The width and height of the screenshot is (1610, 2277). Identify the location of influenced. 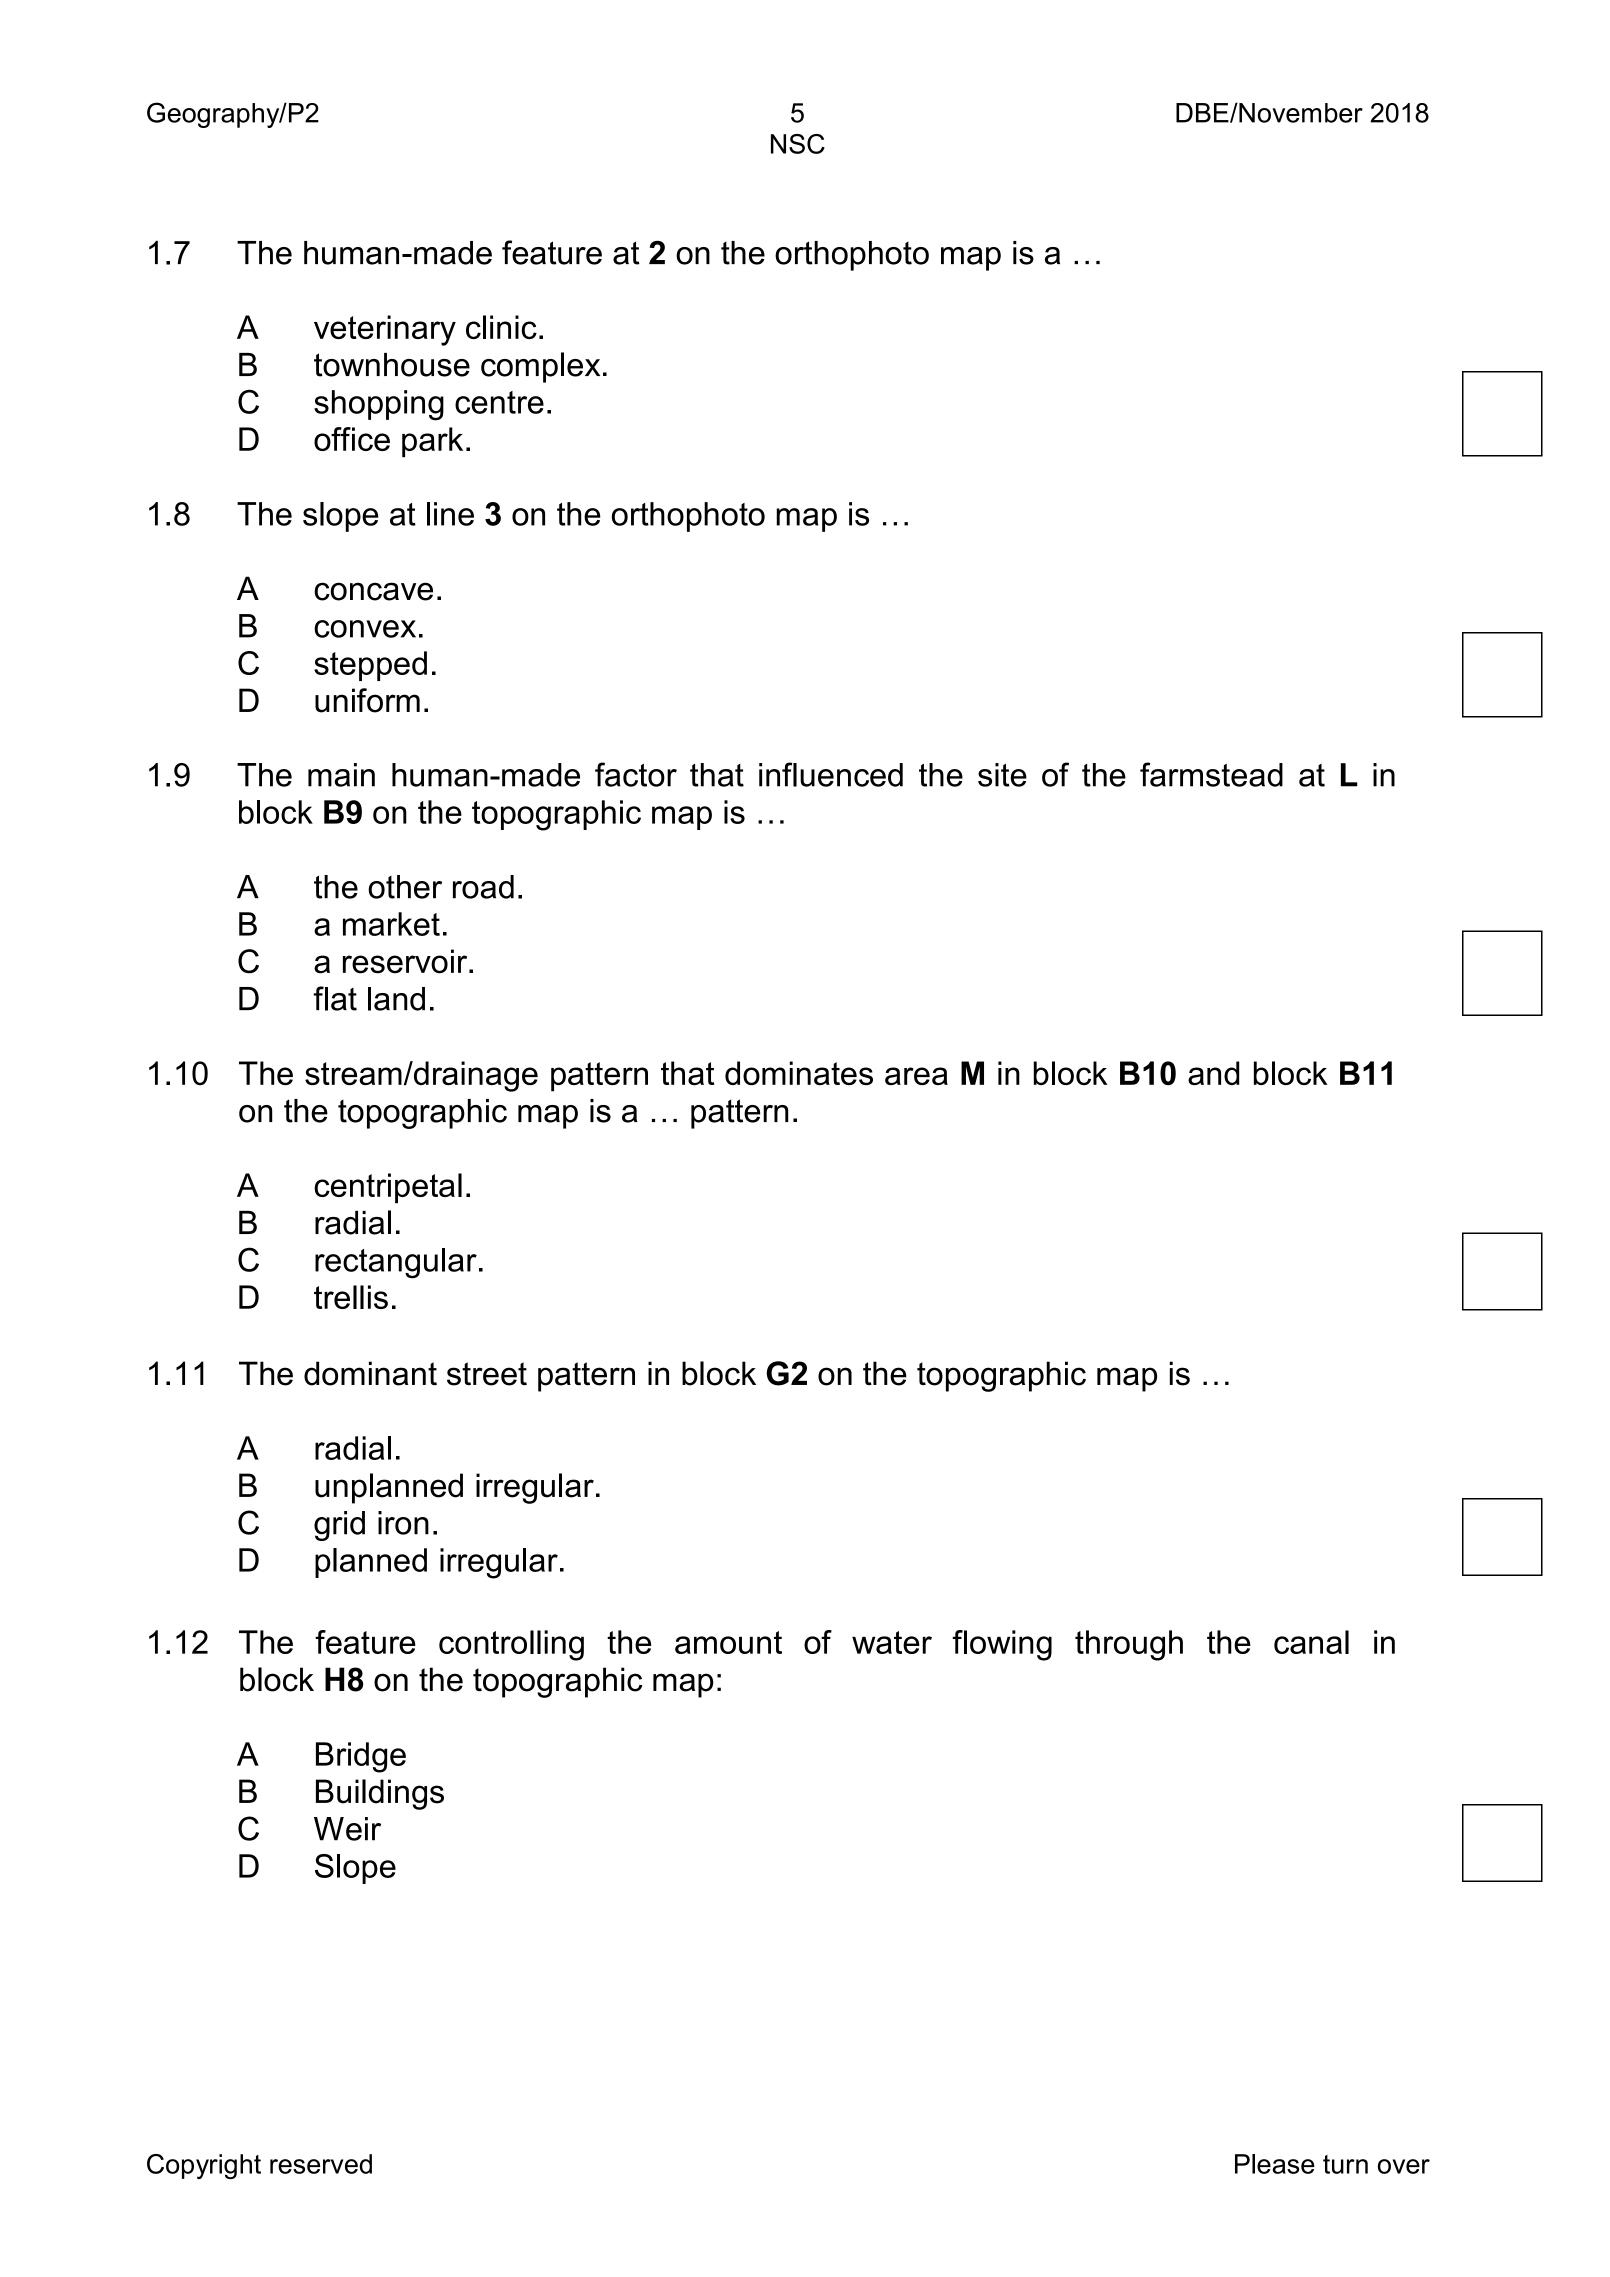
(831, 774).
